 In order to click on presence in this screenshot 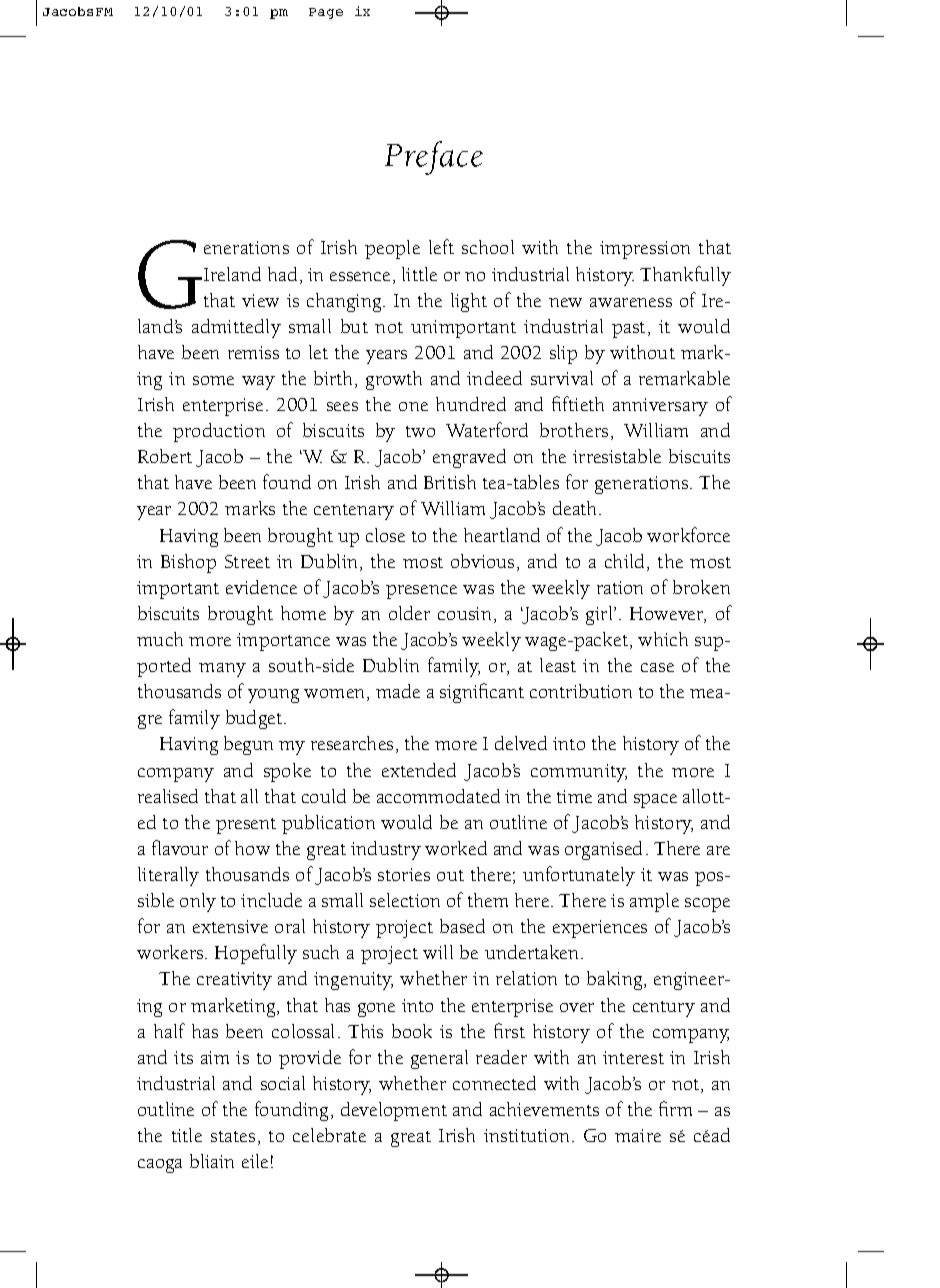, I will do `click(421, 592)`.
